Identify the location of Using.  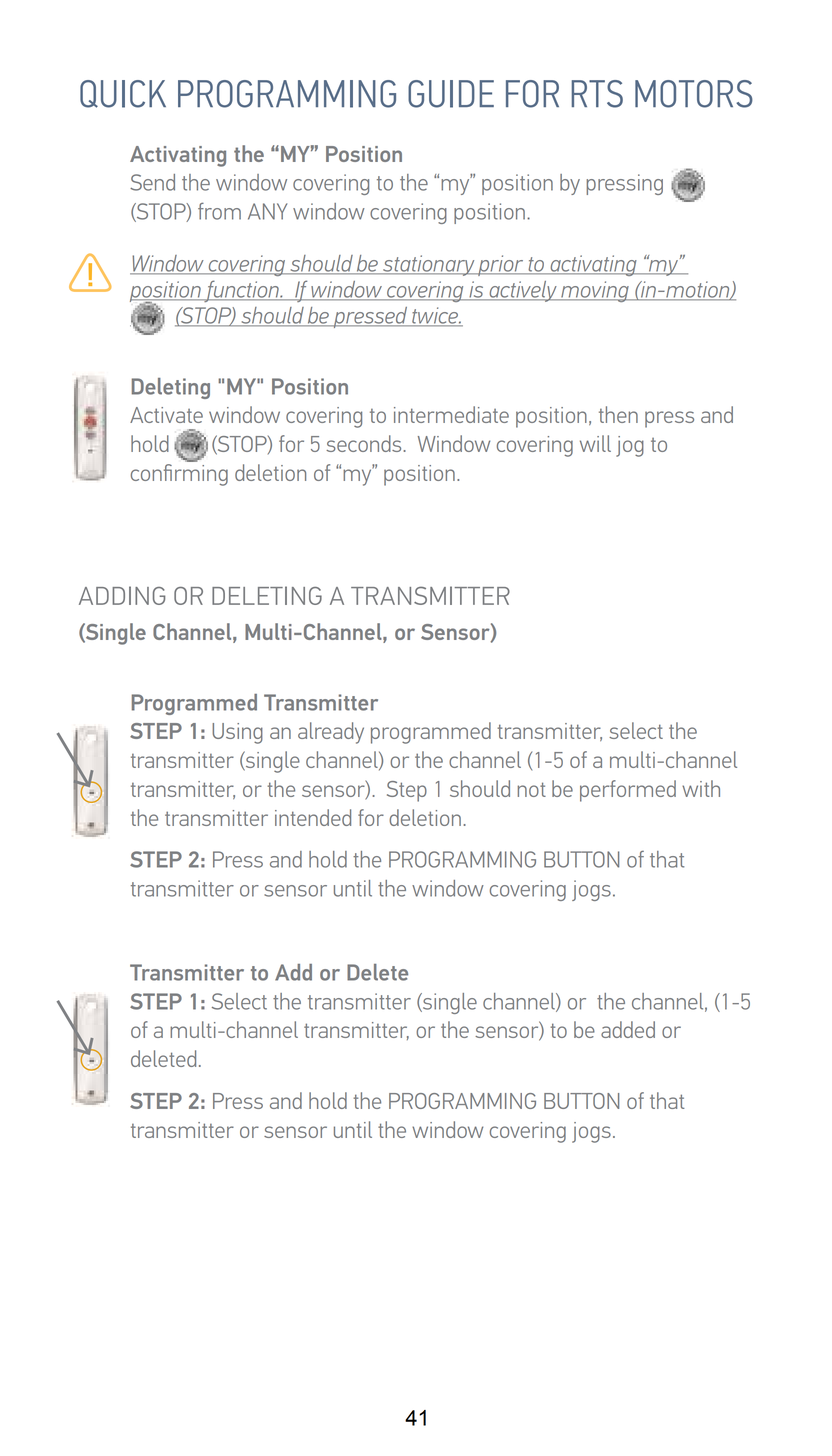
(237, 733).
